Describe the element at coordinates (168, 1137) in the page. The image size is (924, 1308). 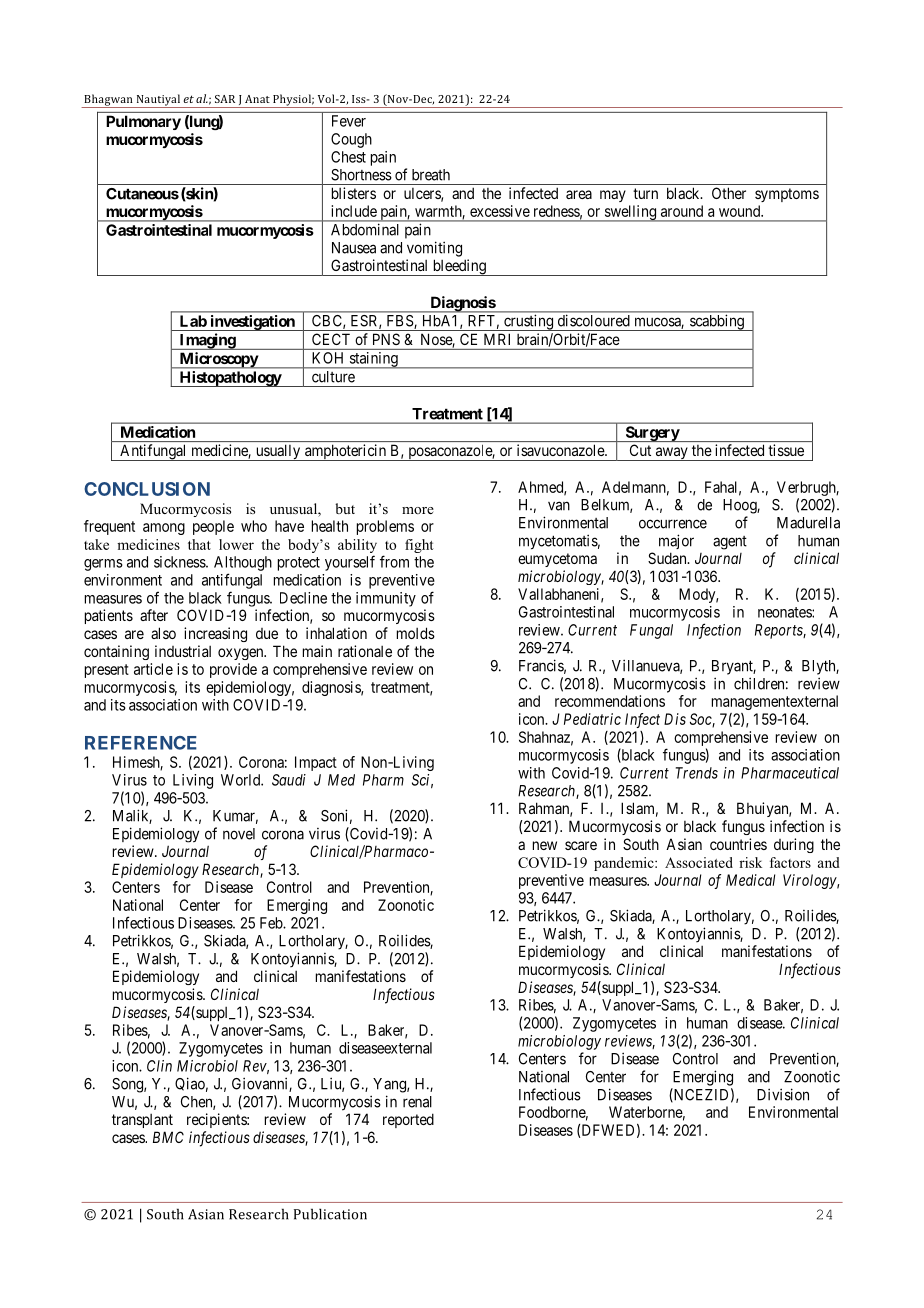
I see `BMC` at that location.
